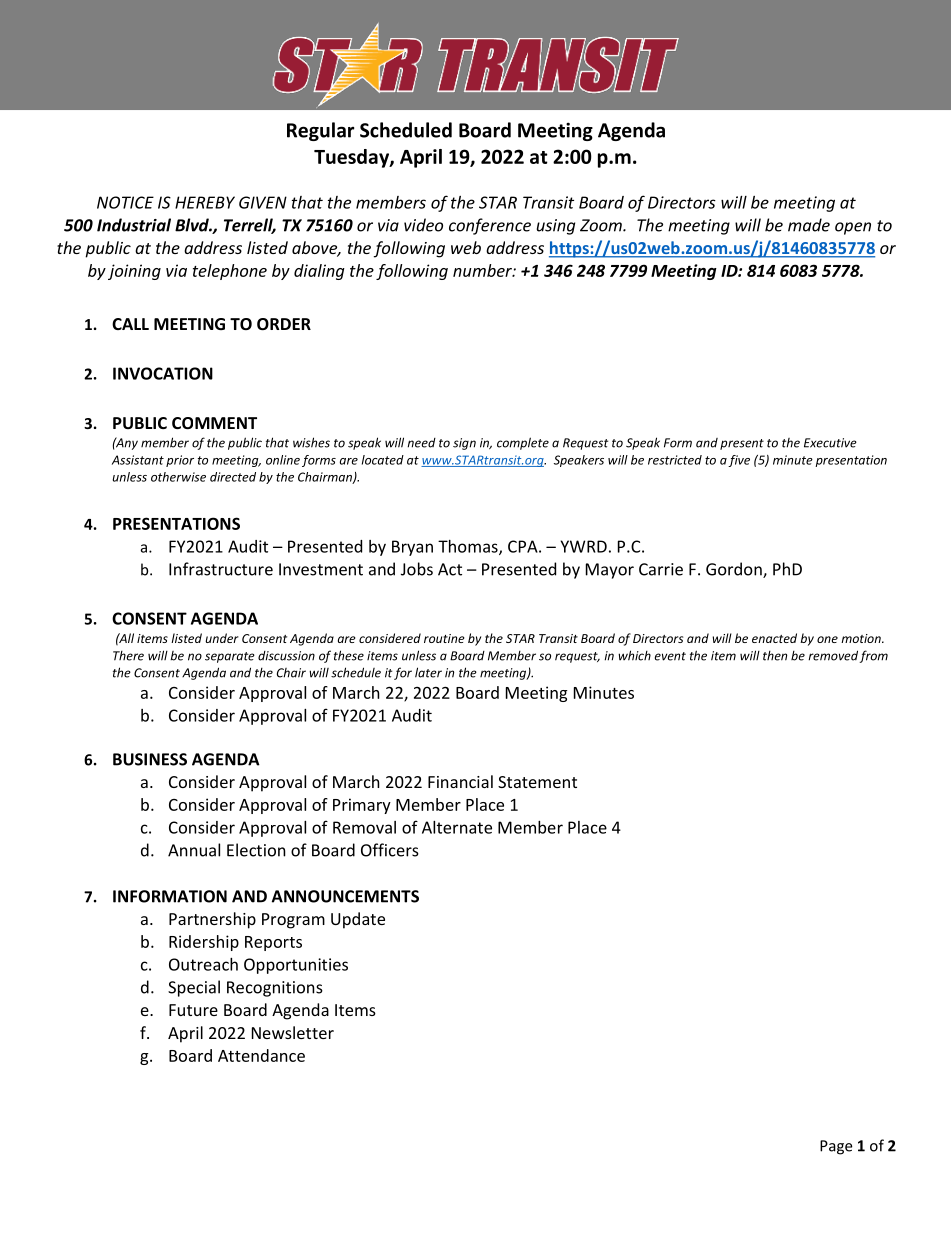 The height and width of the screenshot is (1233, 952). I want to click on five, so click(739, 461).
